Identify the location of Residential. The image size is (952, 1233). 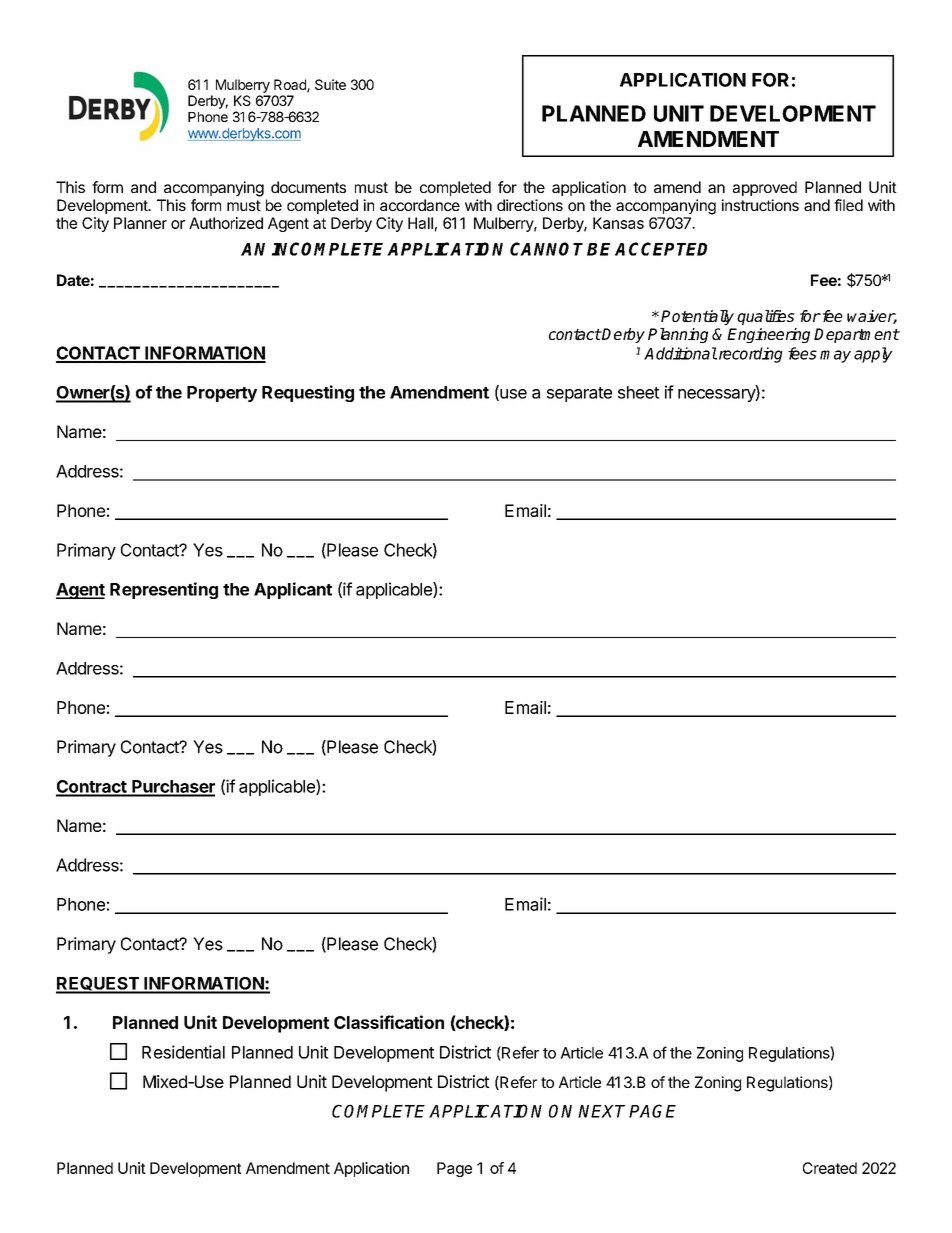
(183, 1052).
